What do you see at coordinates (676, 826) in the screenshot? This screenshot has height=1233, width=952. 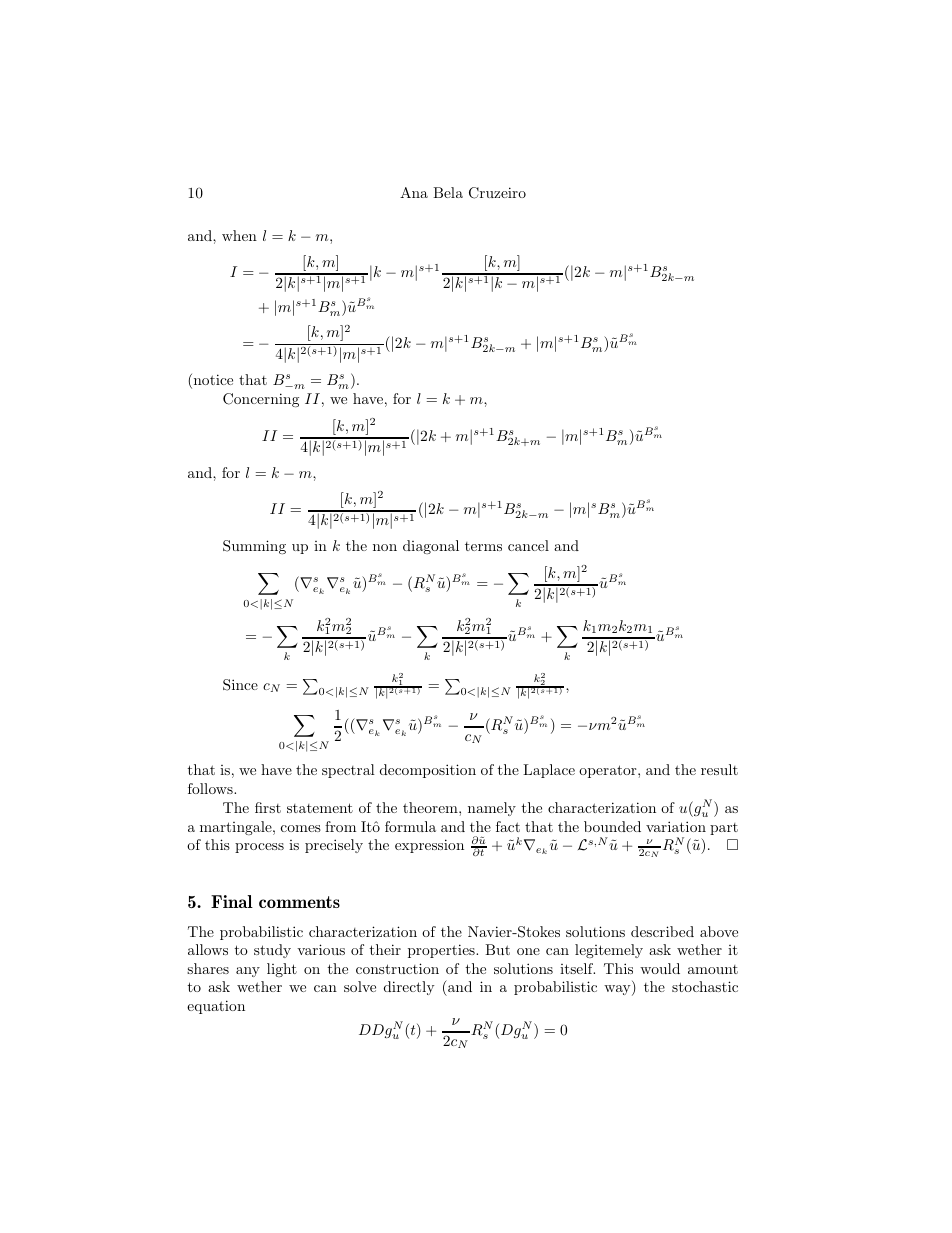 I see `variation` at bounding box center [676, 826].
